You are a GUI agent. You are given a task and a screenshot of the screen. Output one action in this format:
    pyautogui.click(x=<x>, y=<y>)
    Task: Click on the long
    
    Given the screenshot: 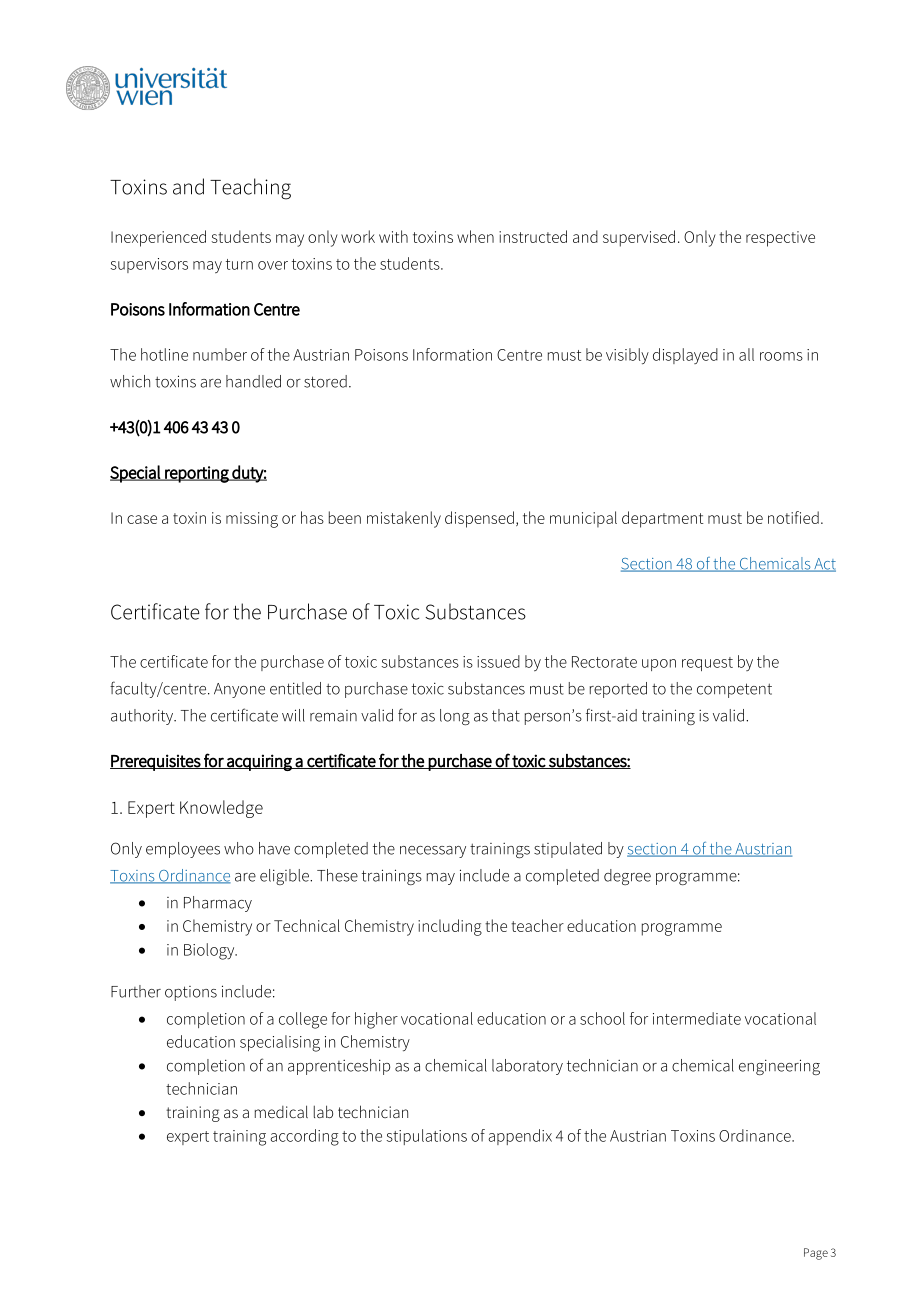 What is the action you would take?
    pyautogui.click(x=455, y=717)
